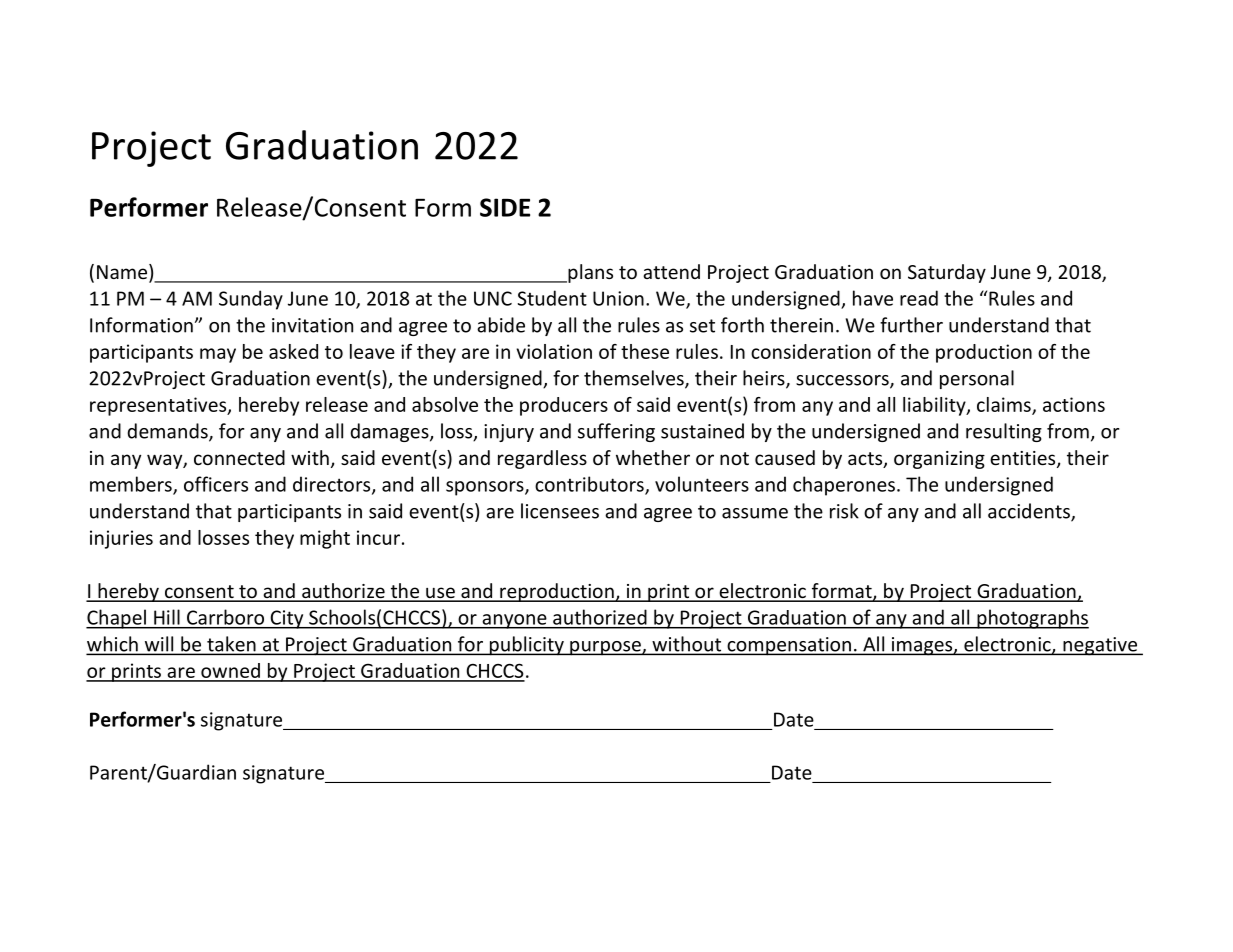  I want to click on plans, so click(589, 273).
